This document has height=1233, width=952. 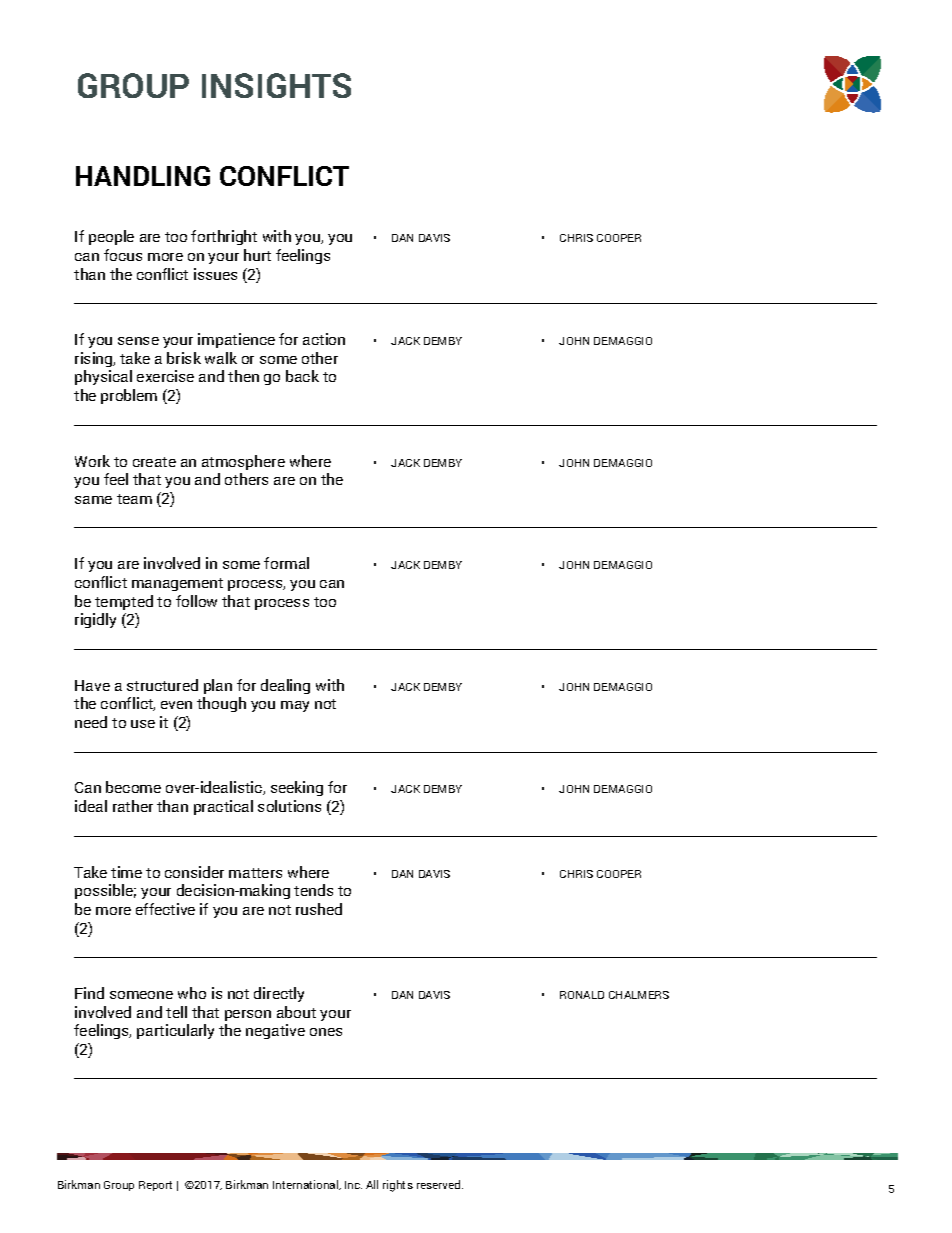 I want to click on Report, so click(x=155, y=1186).
